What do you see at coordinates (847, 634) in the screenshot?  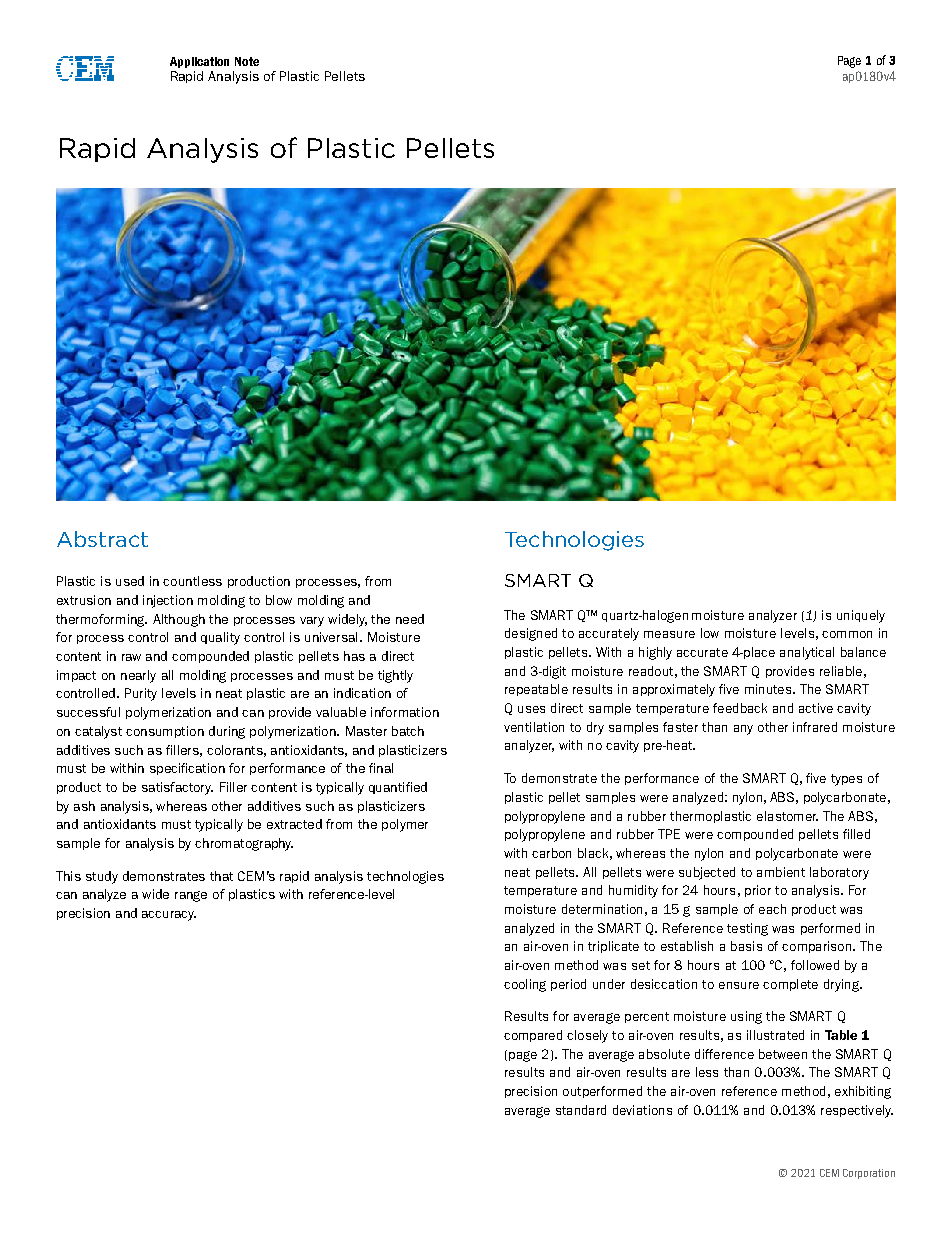 I see `common` at bounding box center [847, 634].
